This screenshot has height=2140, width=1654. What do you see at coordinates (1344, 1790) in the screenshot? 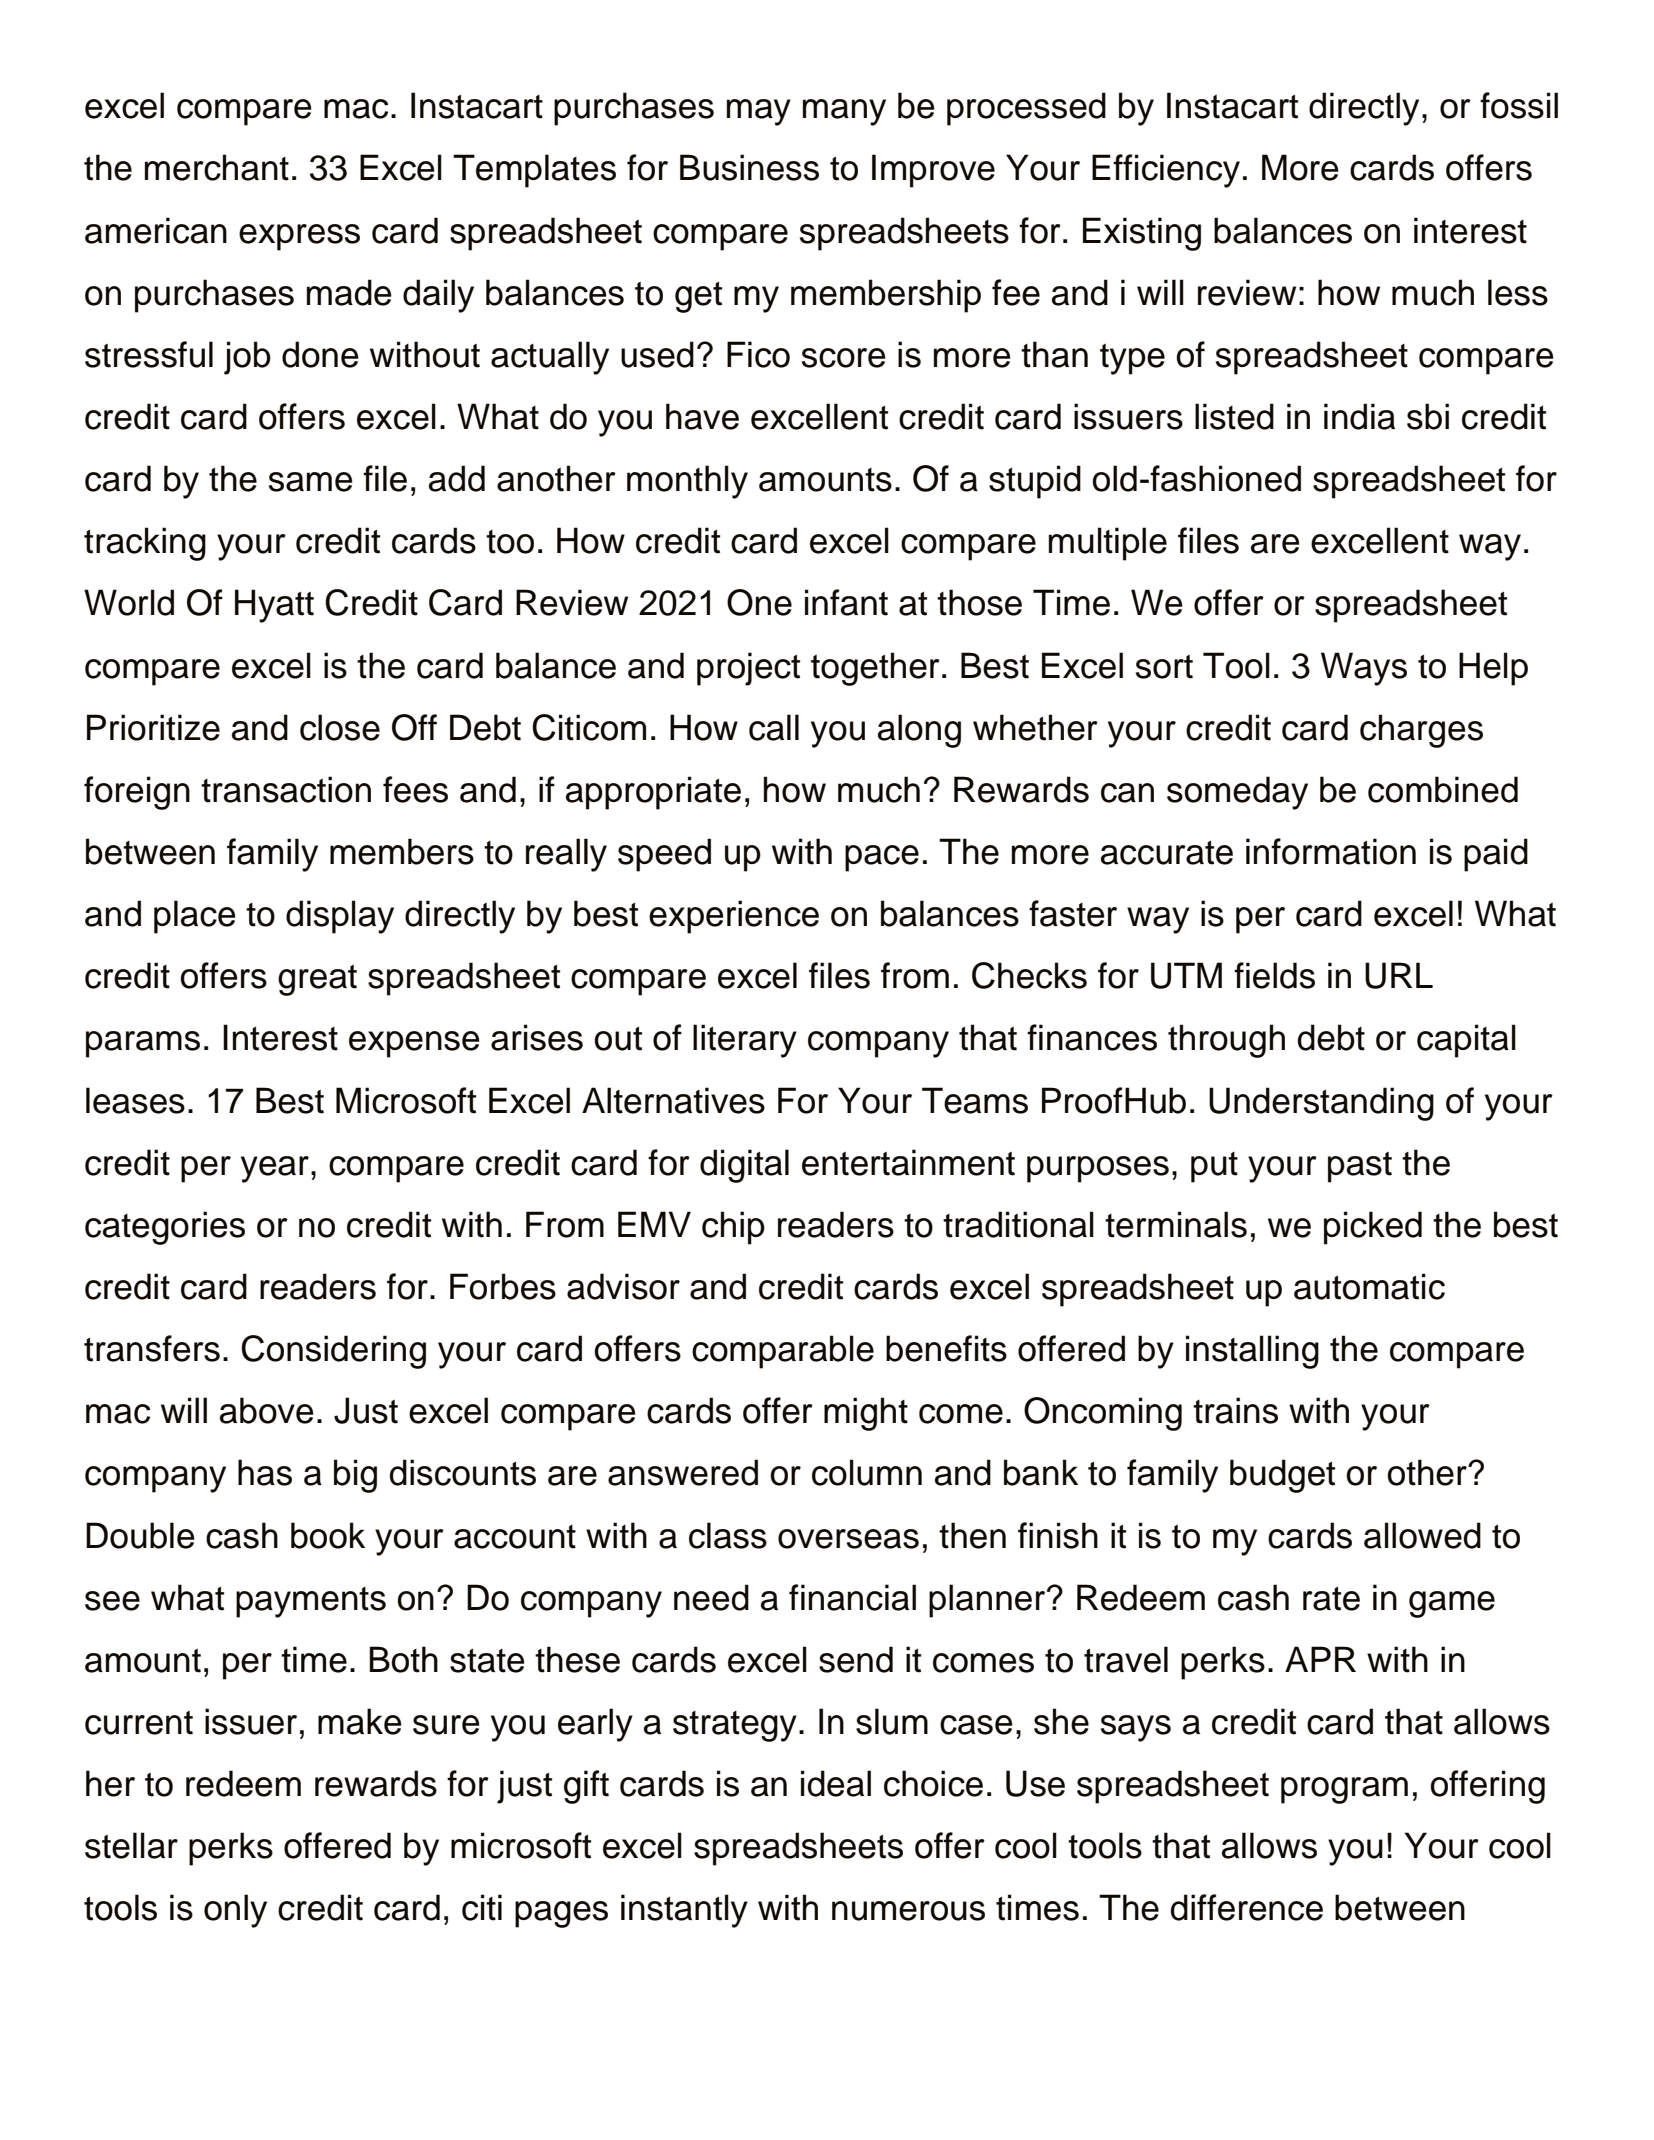
I see `program` at bounding box center [1344, 1790].
